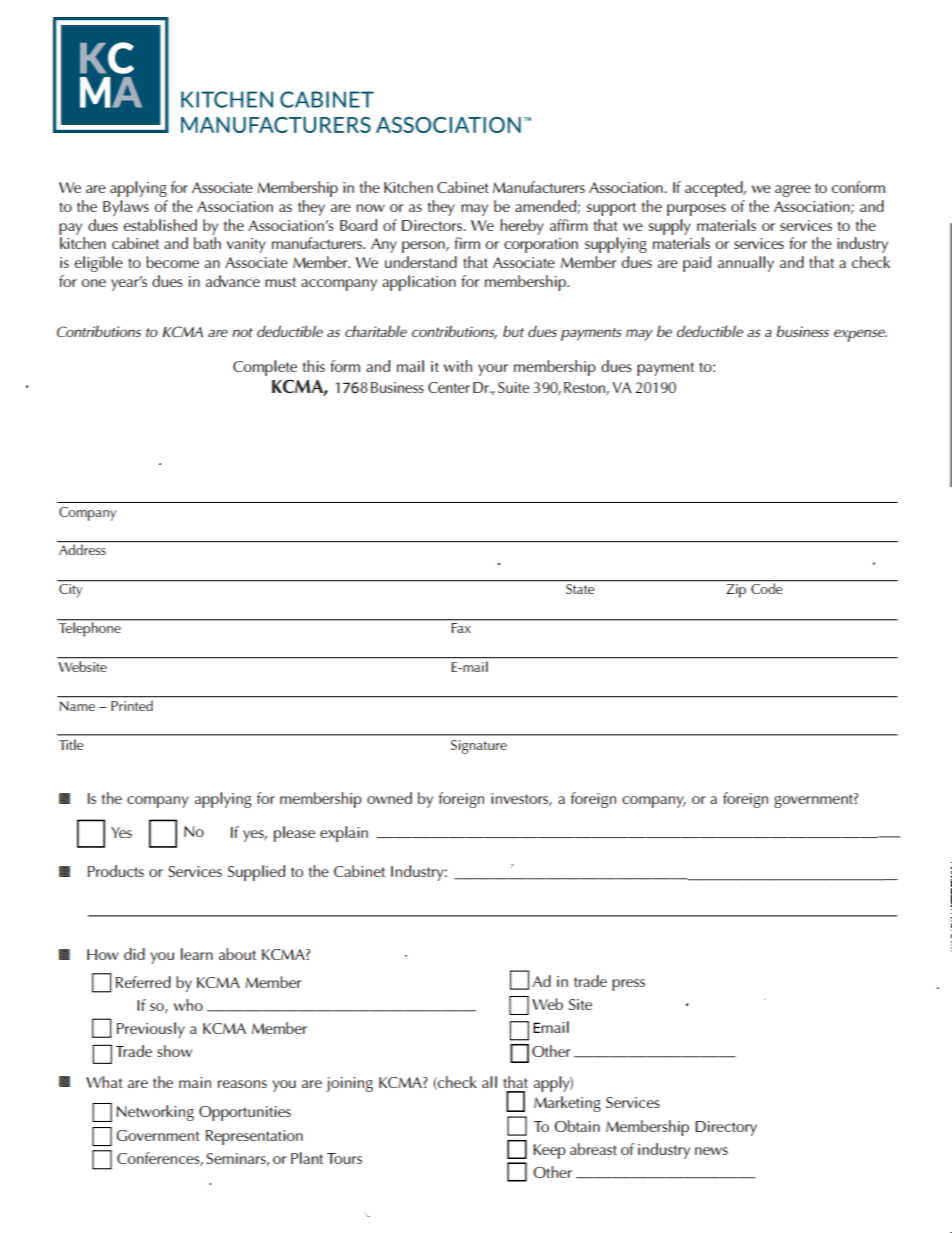 The image size is (952, 1233). I want to click on Networking, so click(155, 1113).
